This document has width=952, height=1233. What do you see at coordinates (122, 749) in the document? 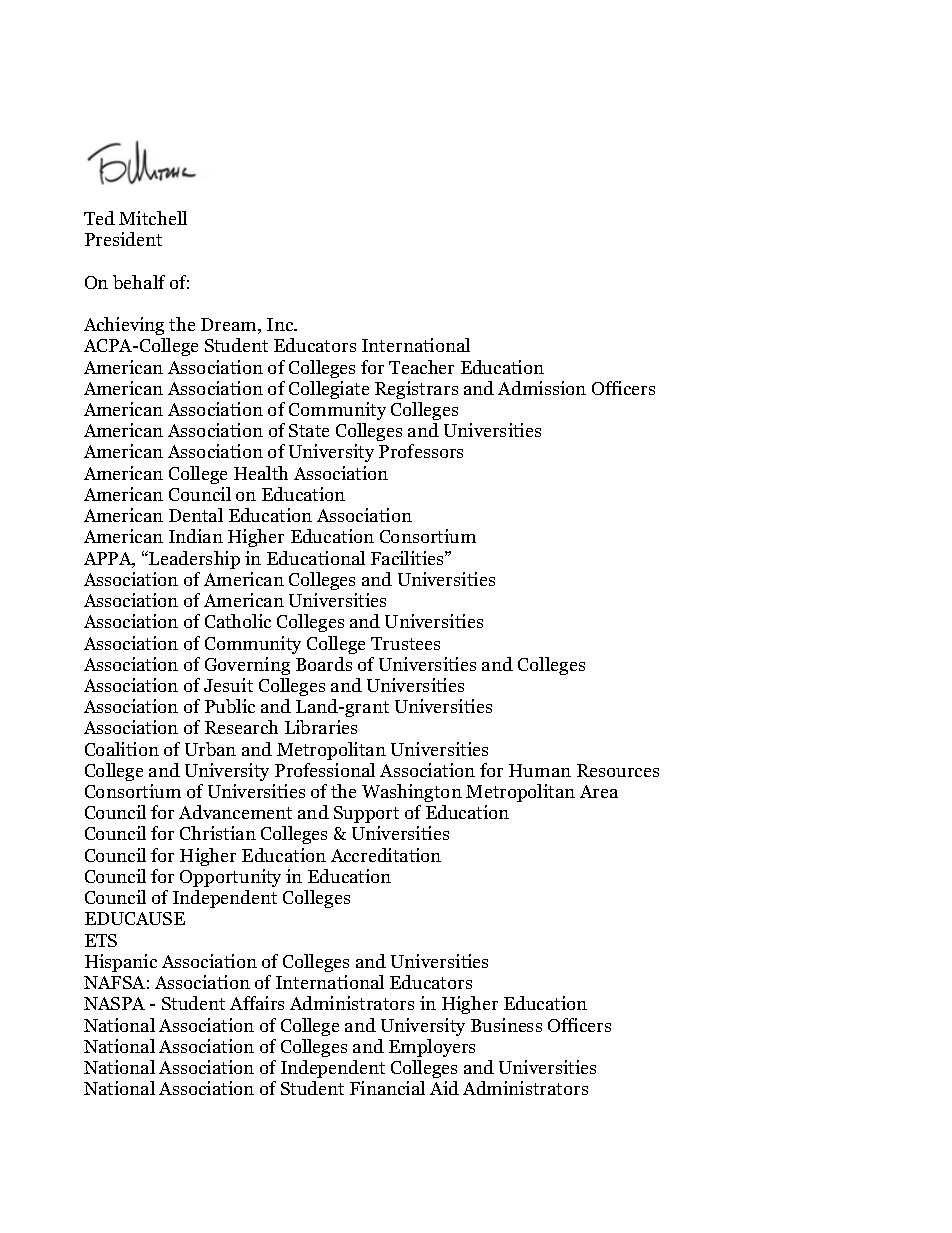
I see `Coalition` at bounding box center [122, 749].
